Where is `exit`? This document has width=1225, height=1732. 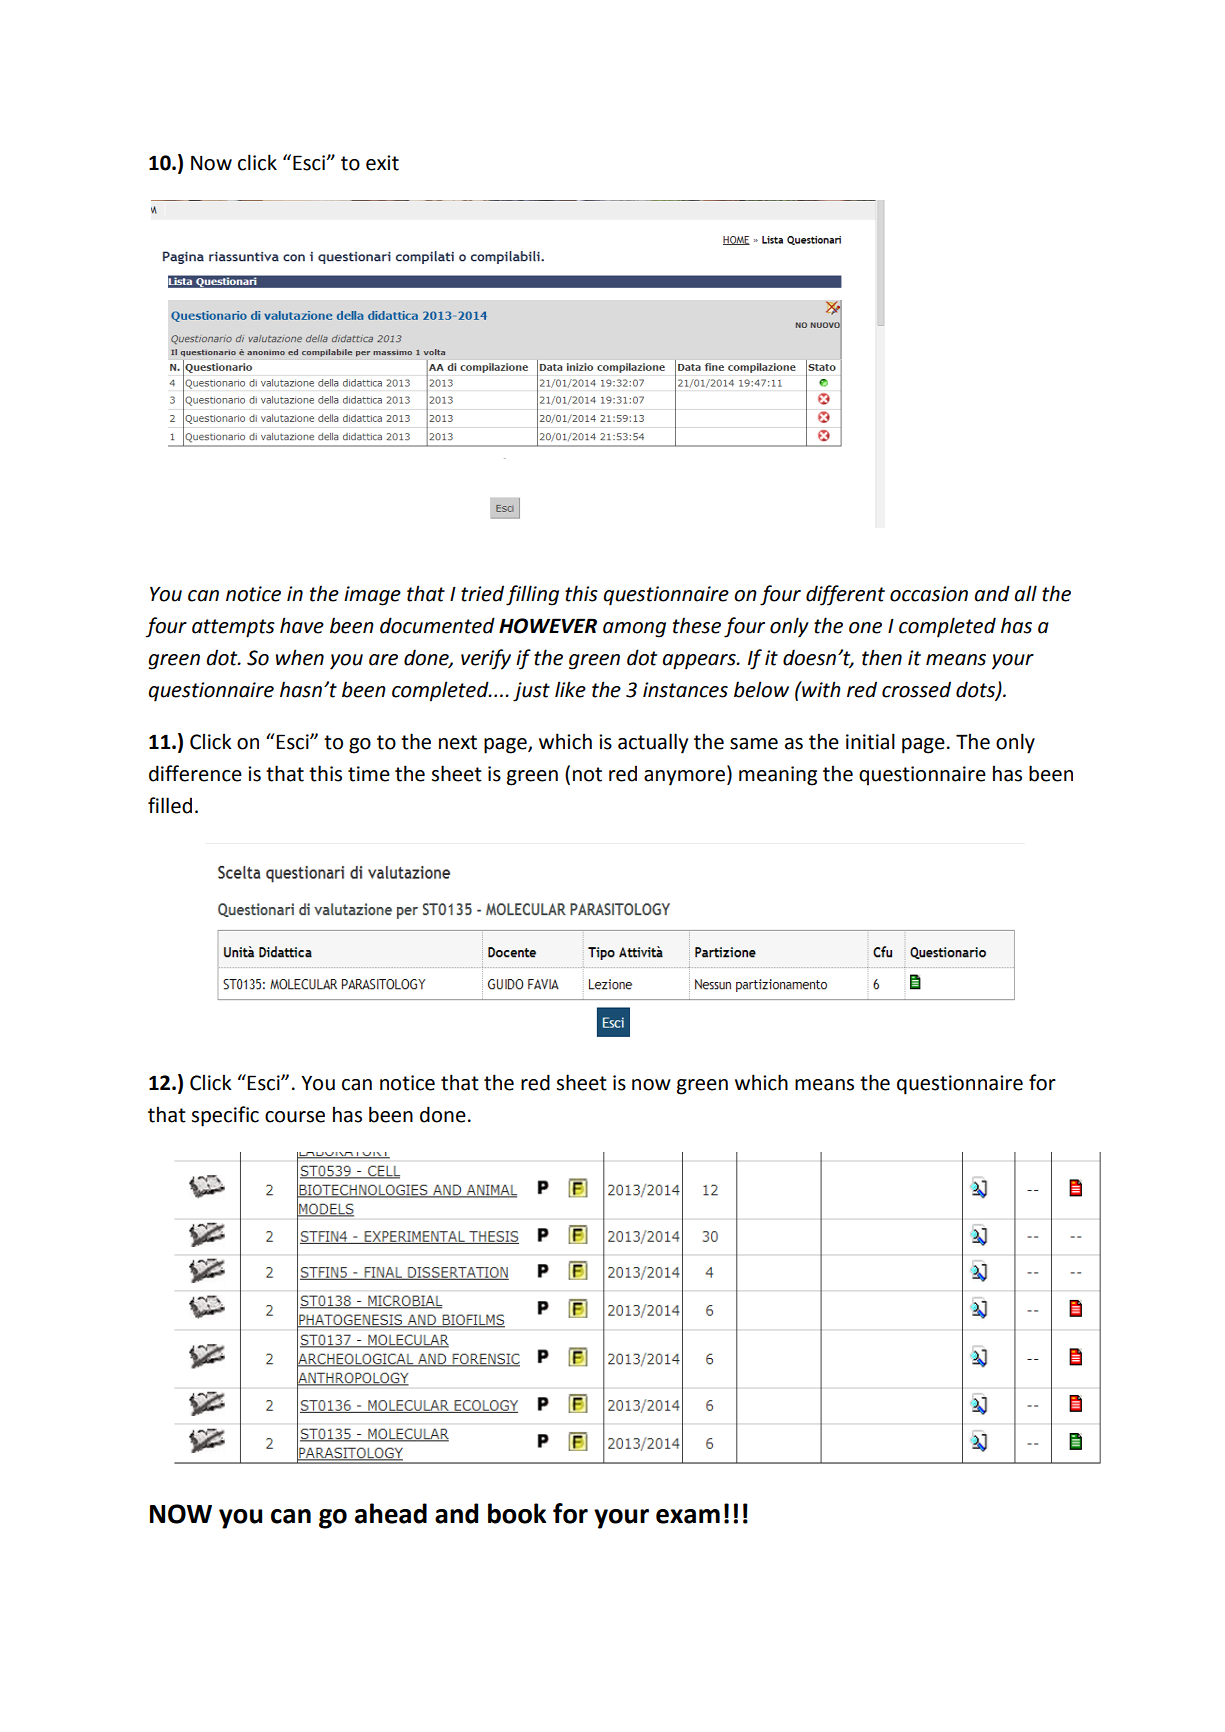 exit is located at coordinates (382, 163).
